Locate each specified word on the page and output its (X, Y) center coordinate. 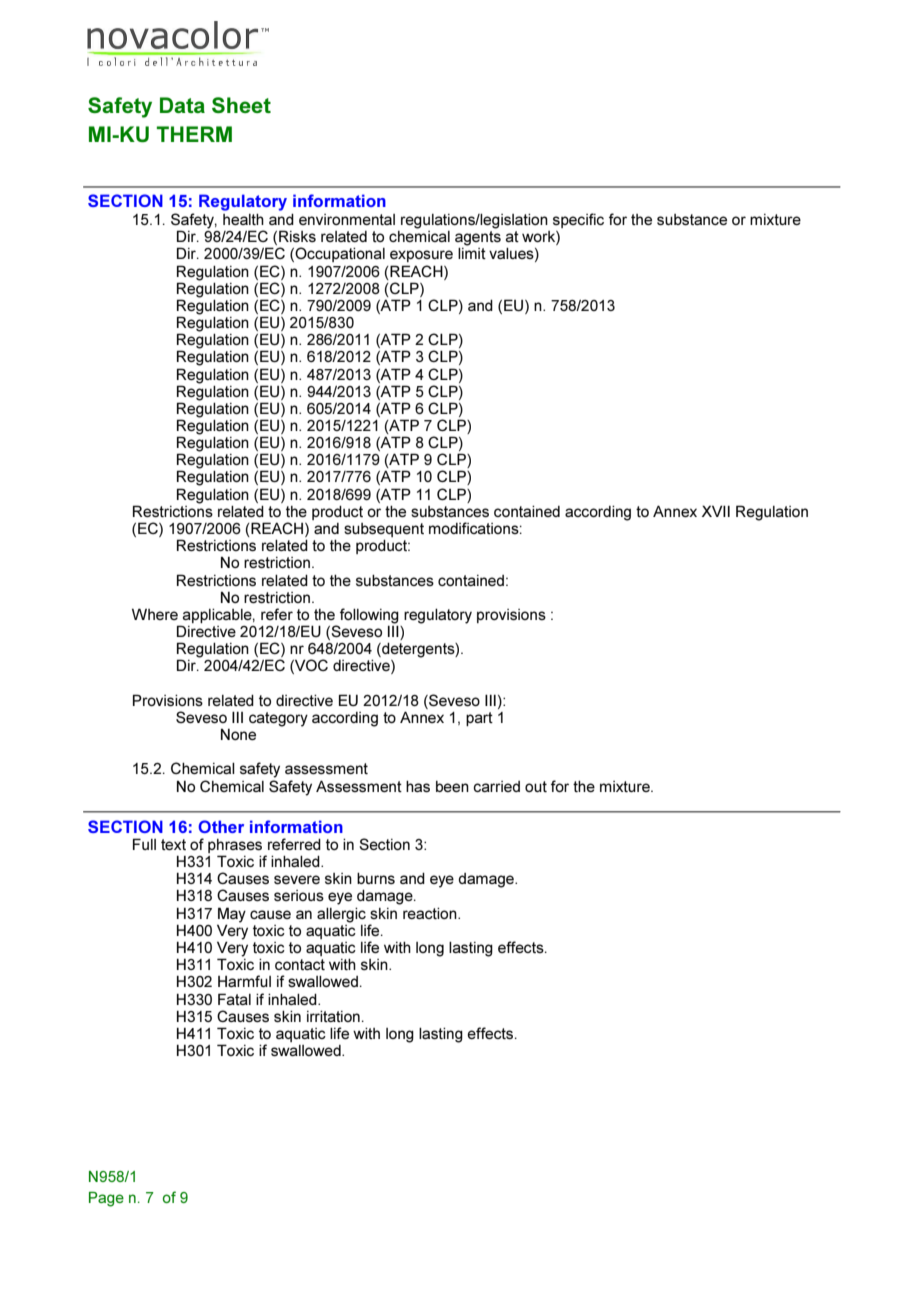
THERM (194, 134)
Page (106, 1199)
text (173, 844)
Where (155, 614)
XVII (716, 511)
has (418, 786)
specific (578, 220)
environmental (347, 219)
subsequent (384, 530)
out (536, 786)
